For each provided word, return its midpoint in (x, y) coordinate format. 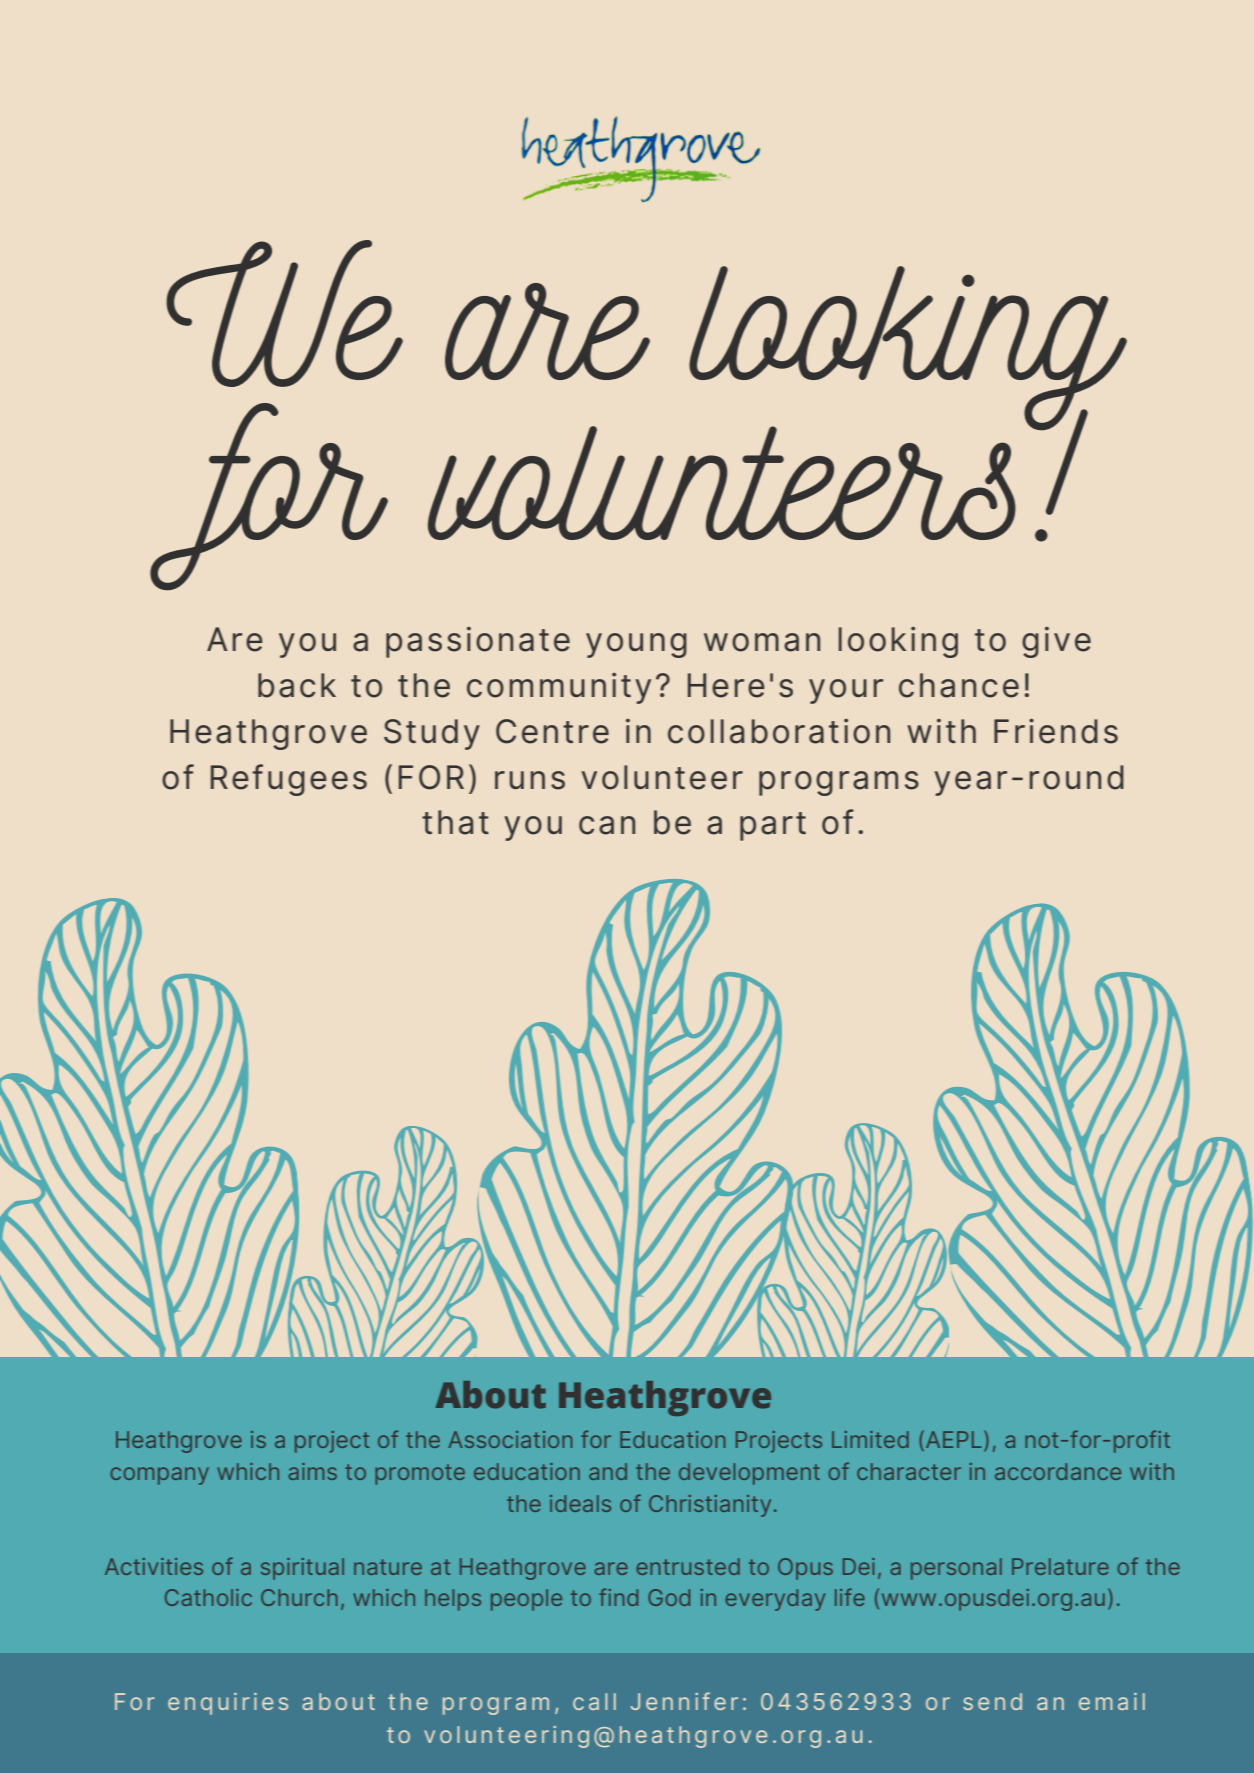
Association (510, 1439)
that (455, 822)
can (607, 825)
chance (959, 685)
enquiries (228, 1704)
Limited (870, 1439)
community (559, 688)
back (297, 685)
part (773, 826)
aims (313, 1471)
